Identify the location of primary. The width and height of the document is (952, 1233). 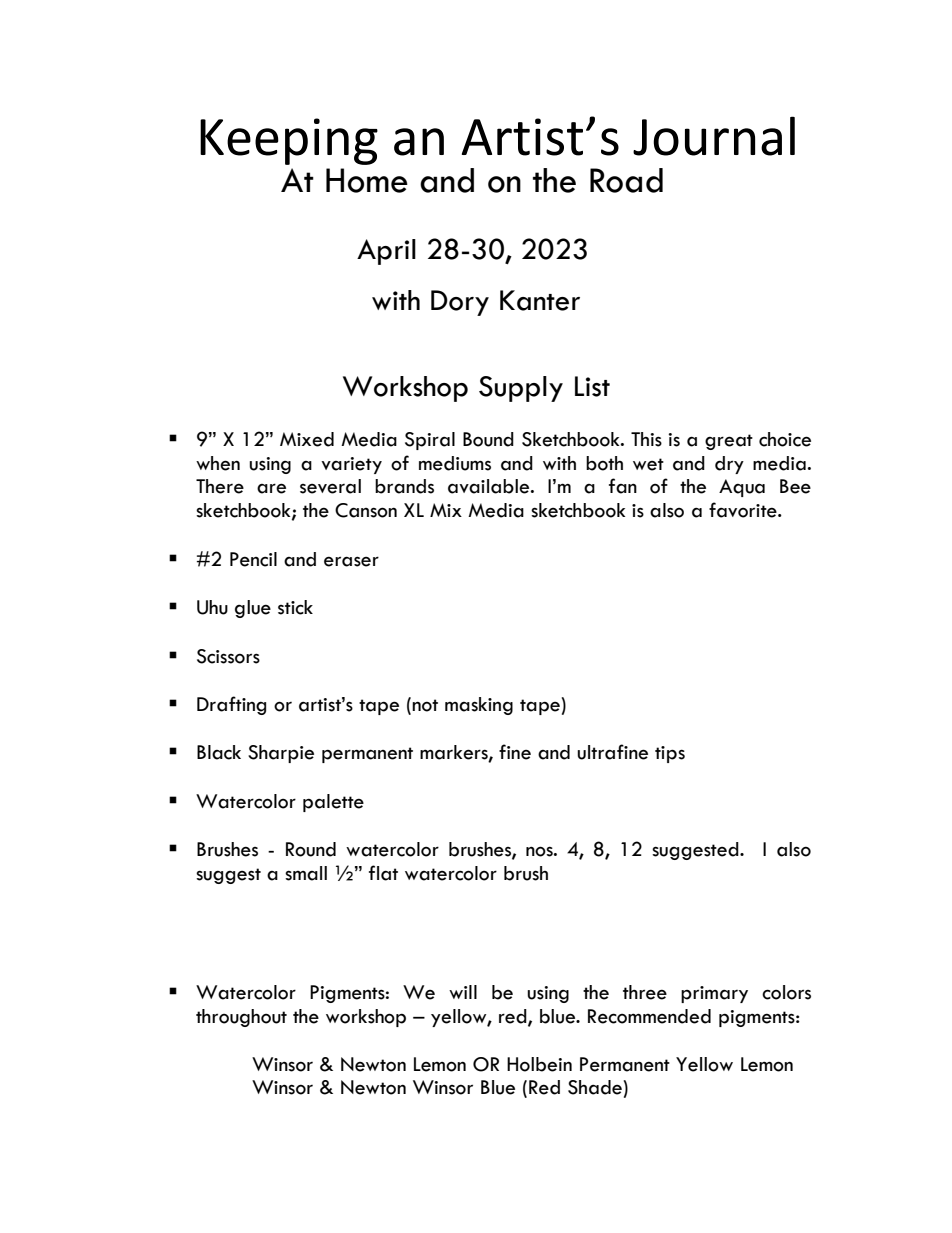
(714, 994).
